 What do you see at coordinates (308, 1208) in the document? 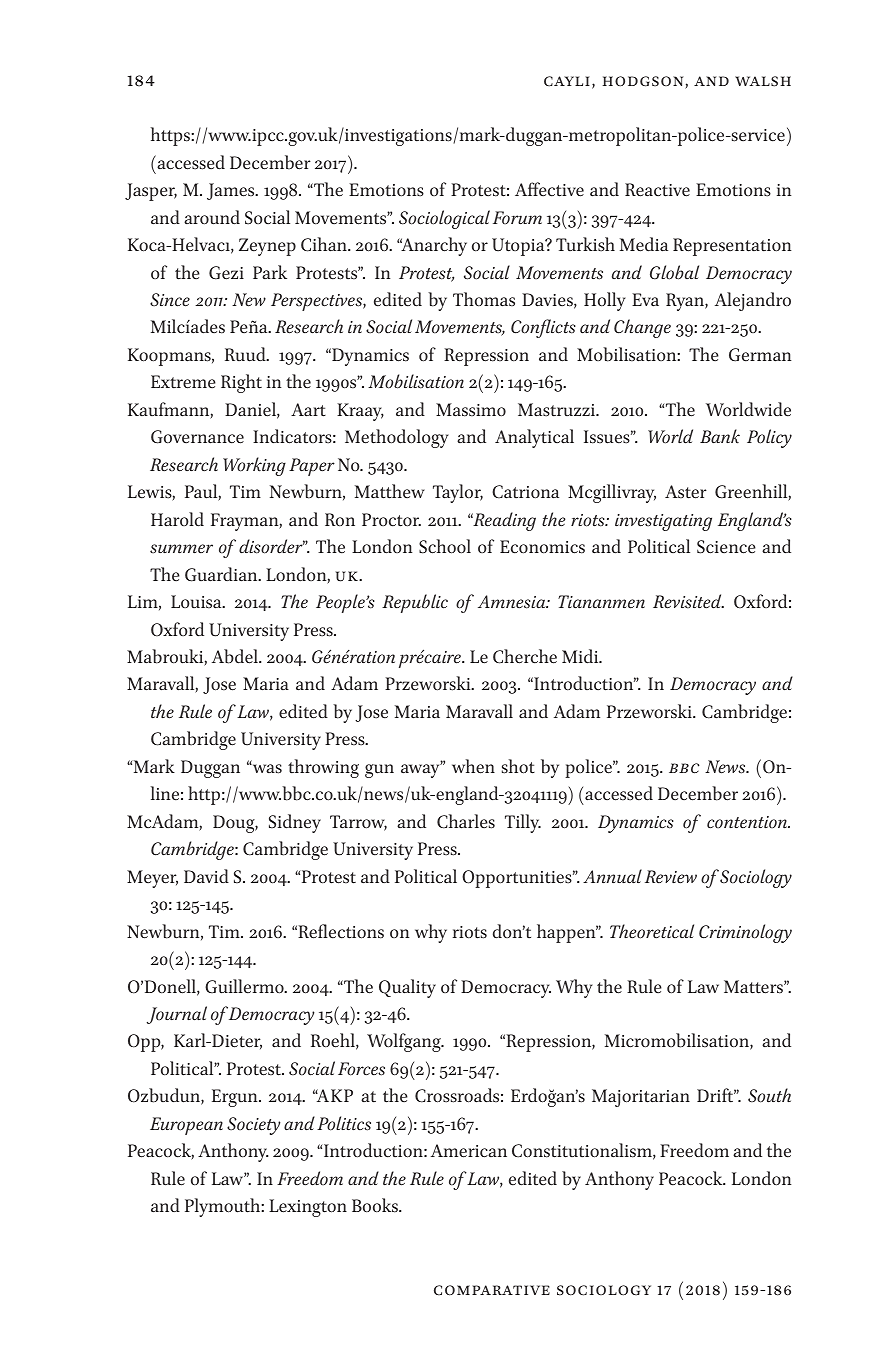
I see `Lexington` at bounding box center [308, 1208].
